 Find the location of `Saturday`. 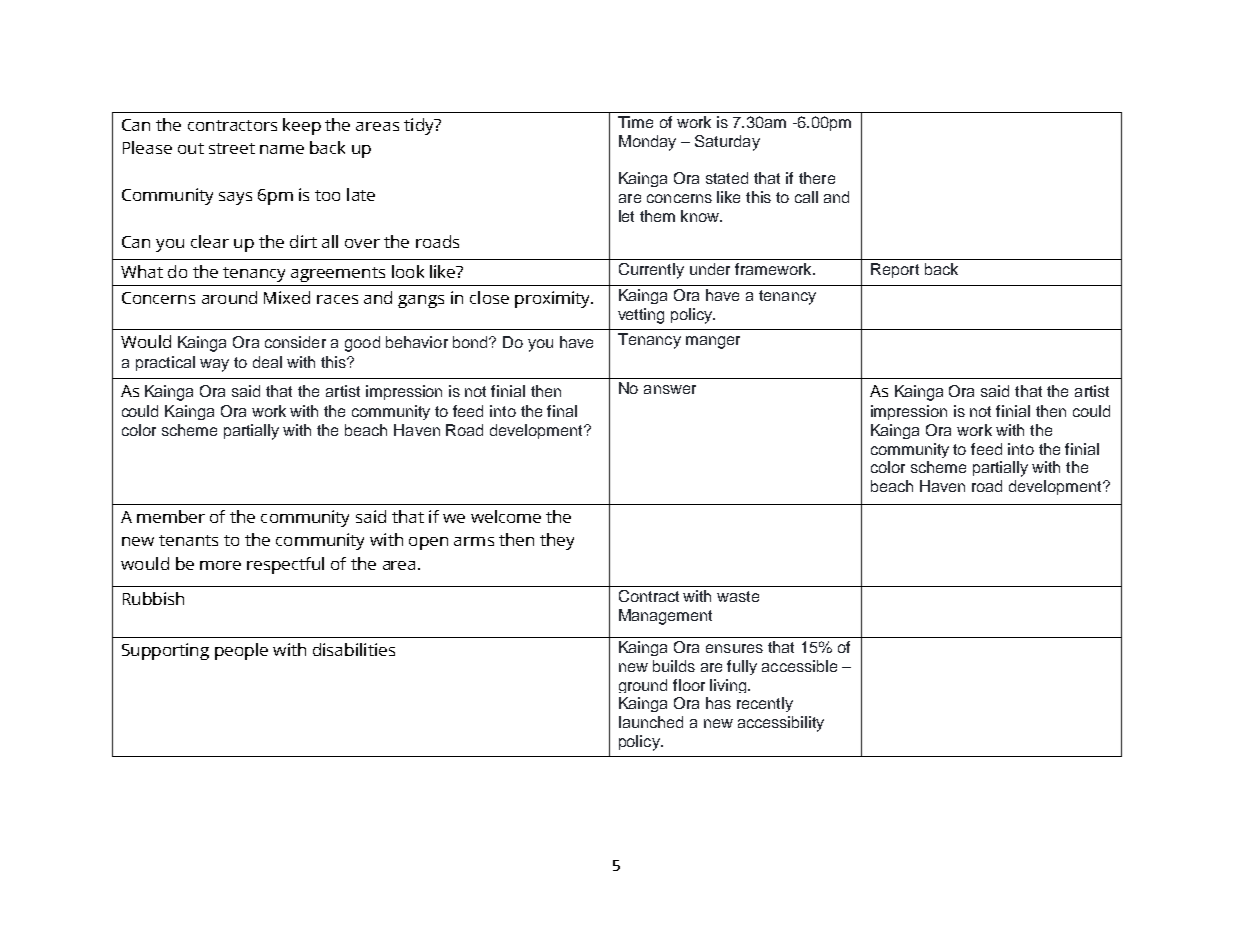

Saturday is located at coordinates (727, 143).
